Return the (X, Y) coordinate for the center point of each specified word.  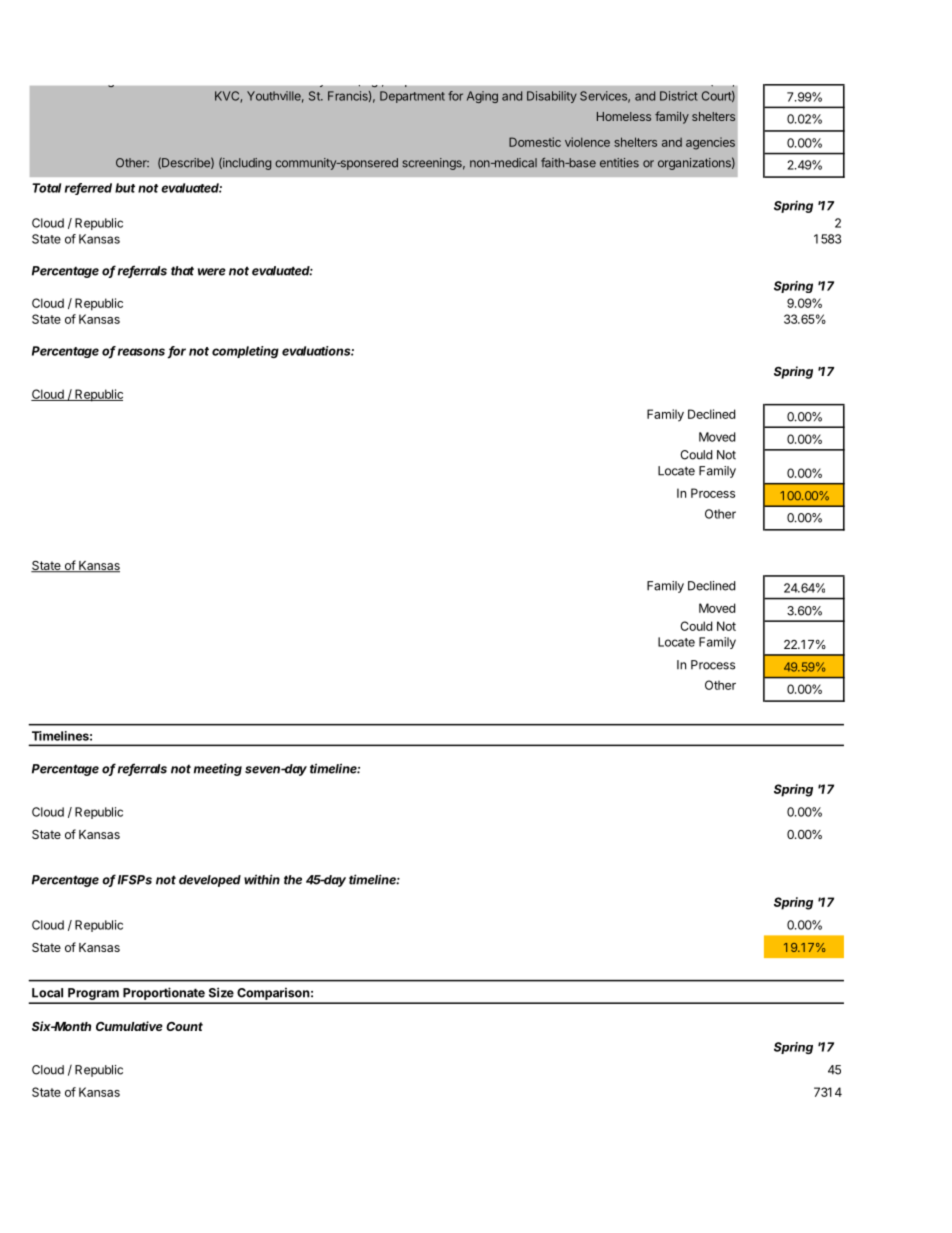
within (262, 879)
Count (184, 1026)
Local (47, 993)
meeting (218, 769)
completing (245, 352)
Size (221, 992)
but (125, 188)
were (212, 272)
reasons (143, 353)
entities (619, 163)
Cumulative (129, 1026)
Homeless (624, 116)
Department (412, 97)
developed (210, 881)
